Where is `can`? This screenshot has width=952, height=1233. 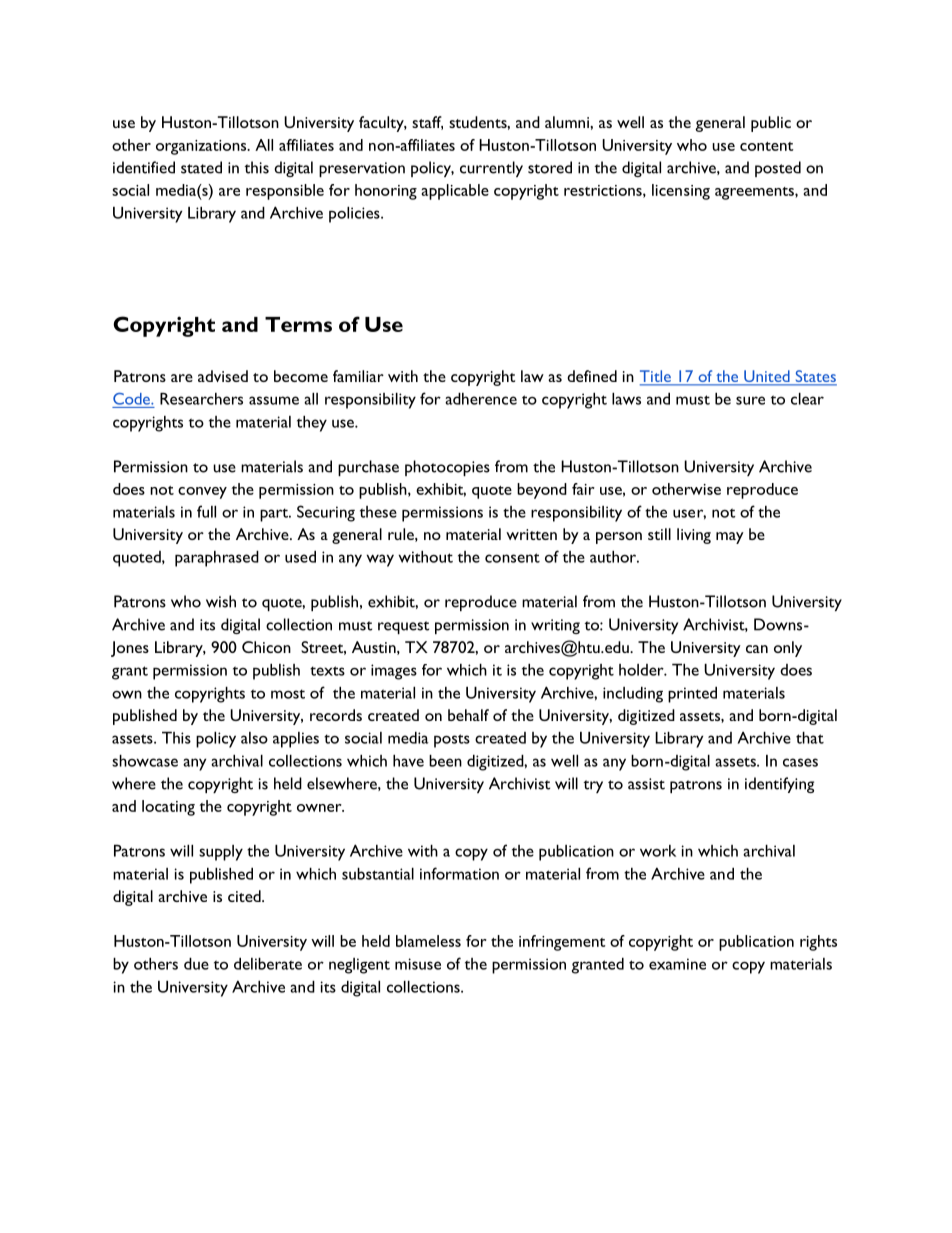 can is located at coordinates (757, 649).
